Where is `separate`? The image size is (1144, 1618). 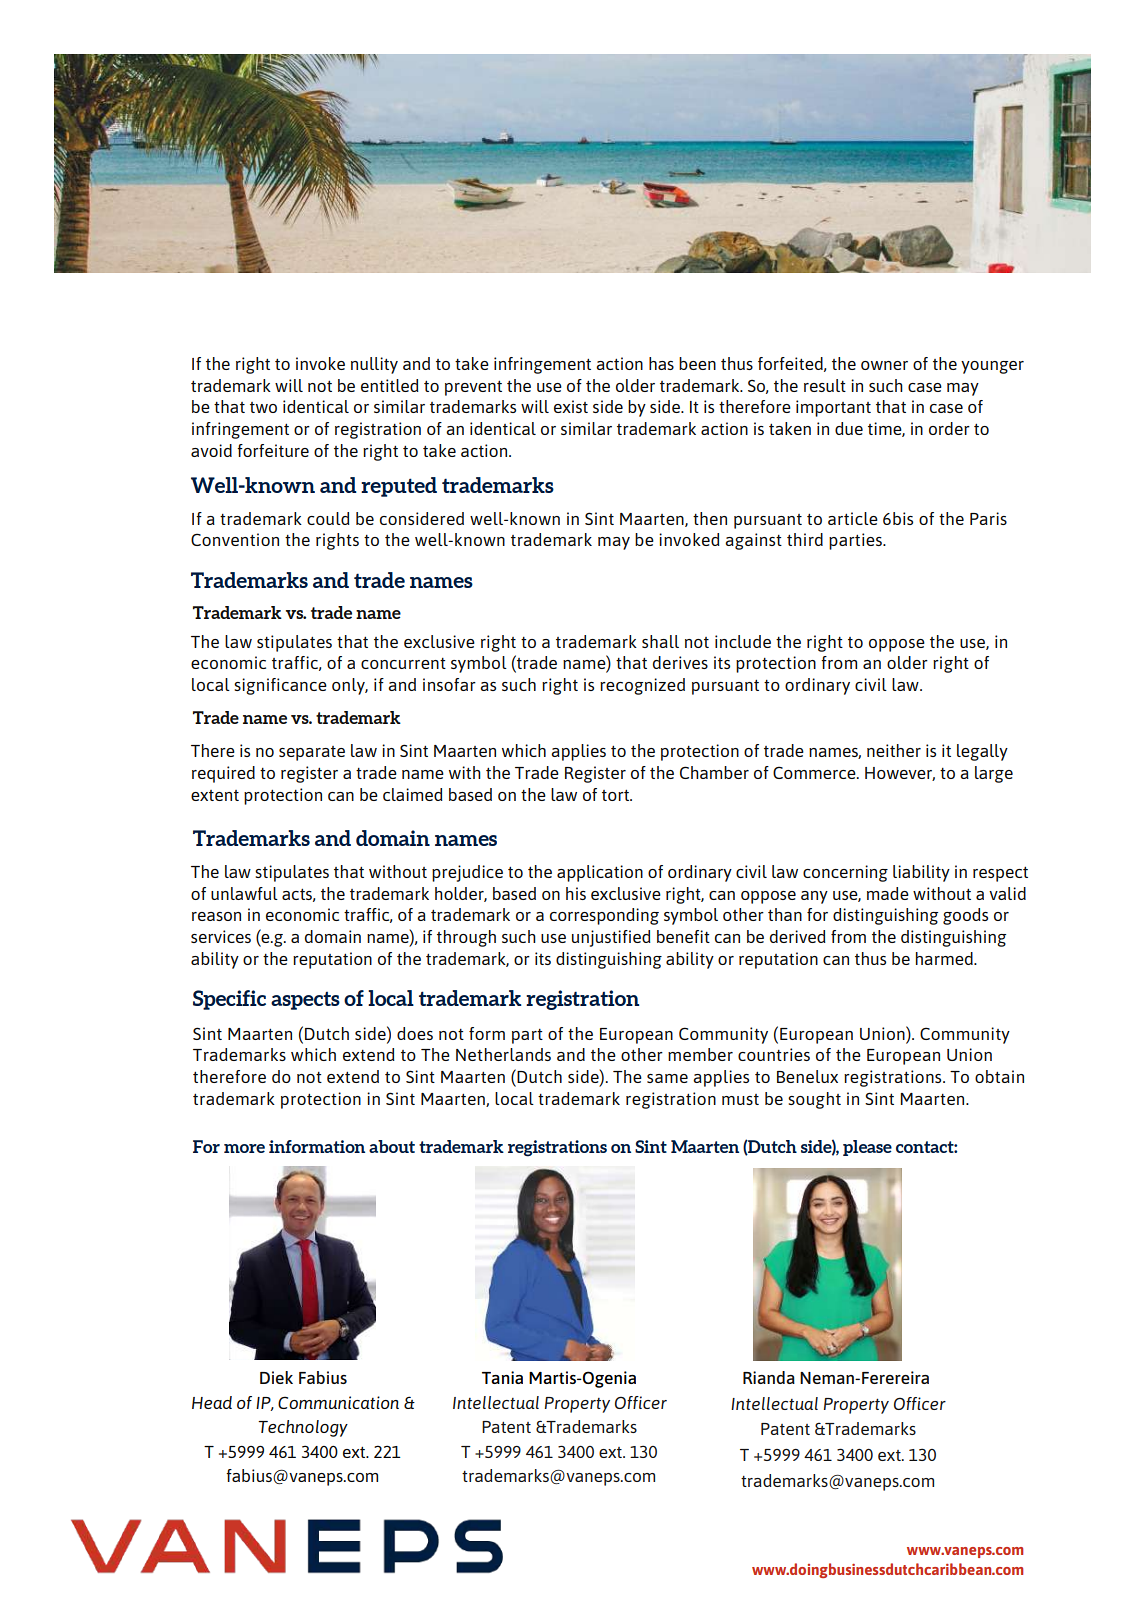 separate is located at coordinates (312, 753).
